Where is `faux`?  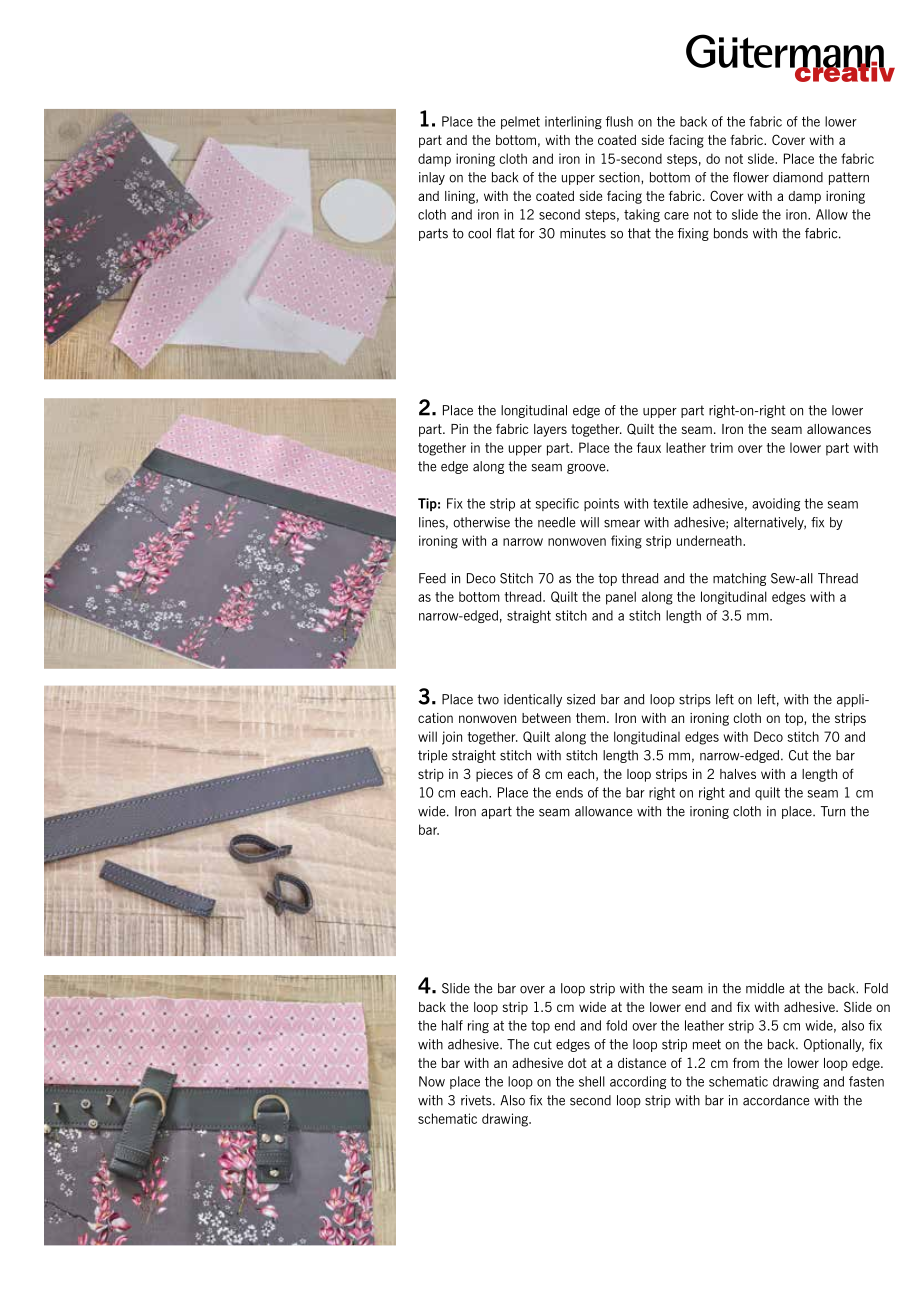 faux is located at coordinates (649, 447).
